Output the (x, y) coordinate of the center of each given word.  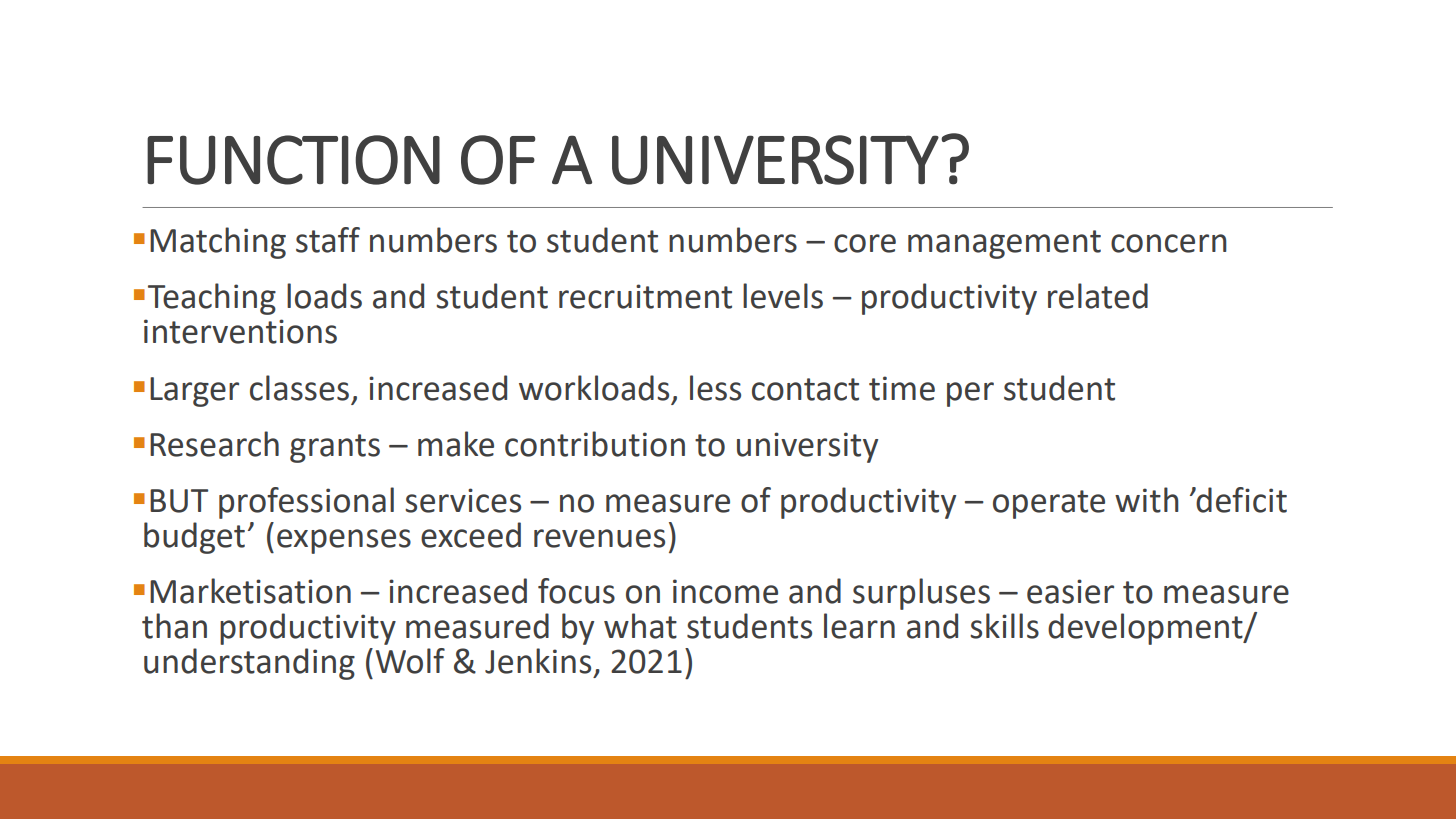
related (1098, 296)
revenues (599, 538)
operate (1049, 504)
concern (1169, 243)
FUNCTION (293, 160)
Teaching (212, 299)
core (865, 243)
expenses (344, 541)
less (715, 388)
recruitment (645, 296)
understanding (249, 664)
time (902, 388)
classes (299, 388)
